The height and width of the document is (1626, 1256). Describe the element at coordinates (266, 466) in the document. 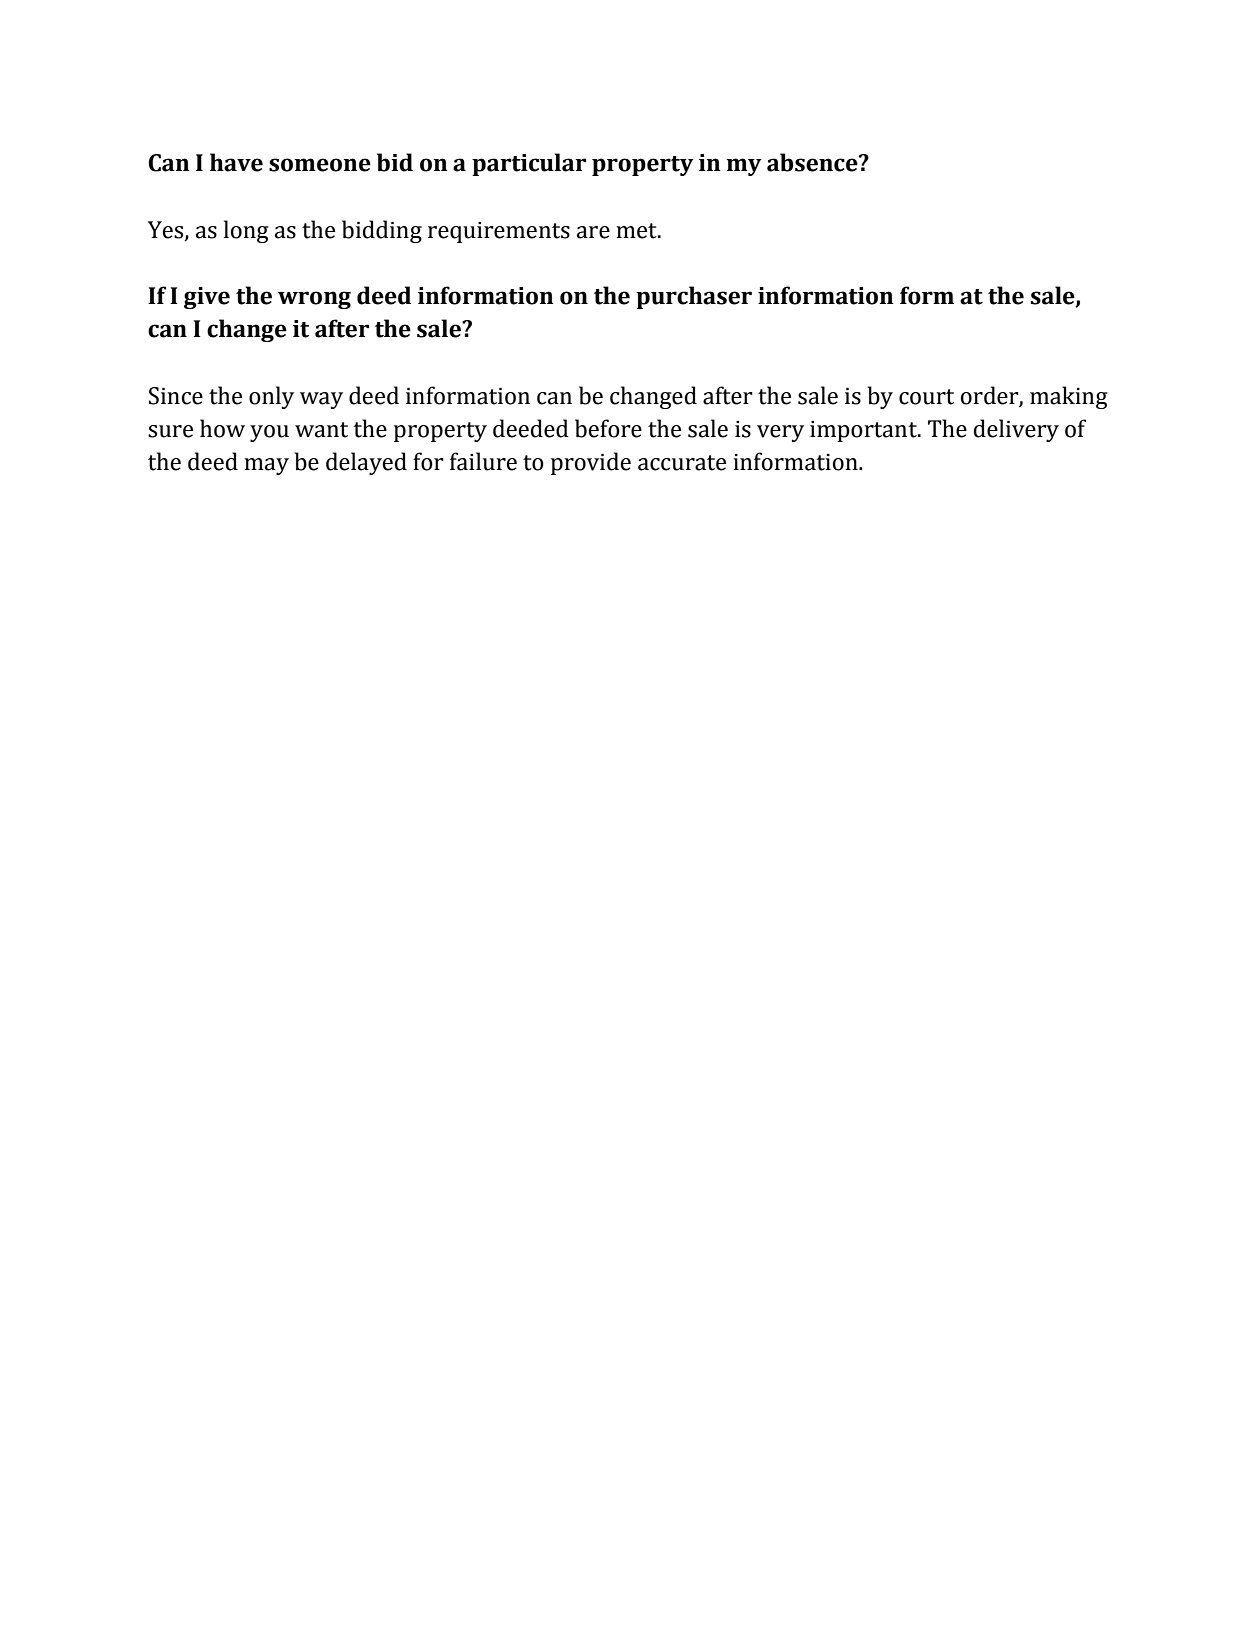

I see `may` at that location.
